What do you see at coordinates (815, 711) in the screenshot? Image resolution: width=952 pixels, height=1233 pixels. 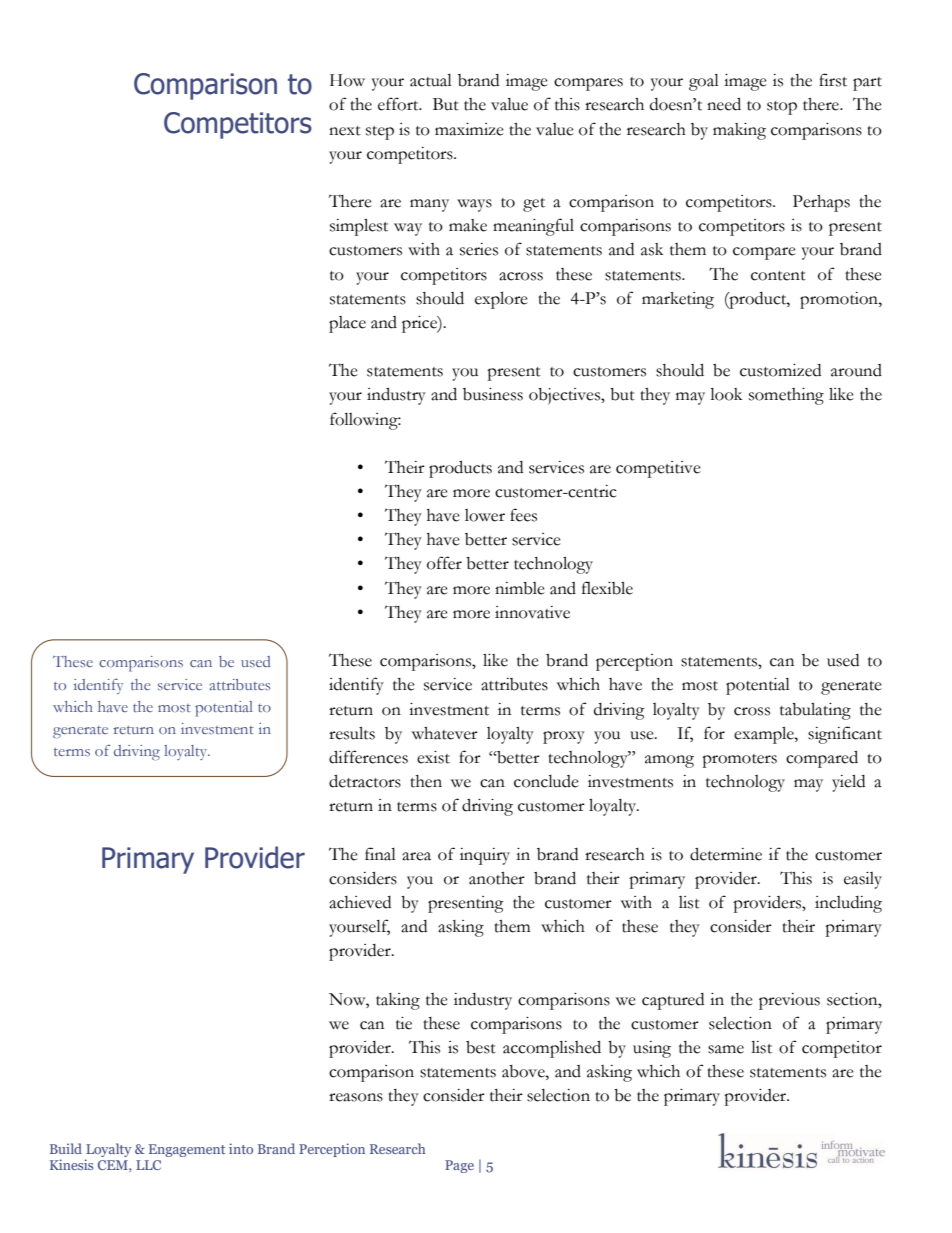 I see `tabulating` at bounding box center [815, 711].
